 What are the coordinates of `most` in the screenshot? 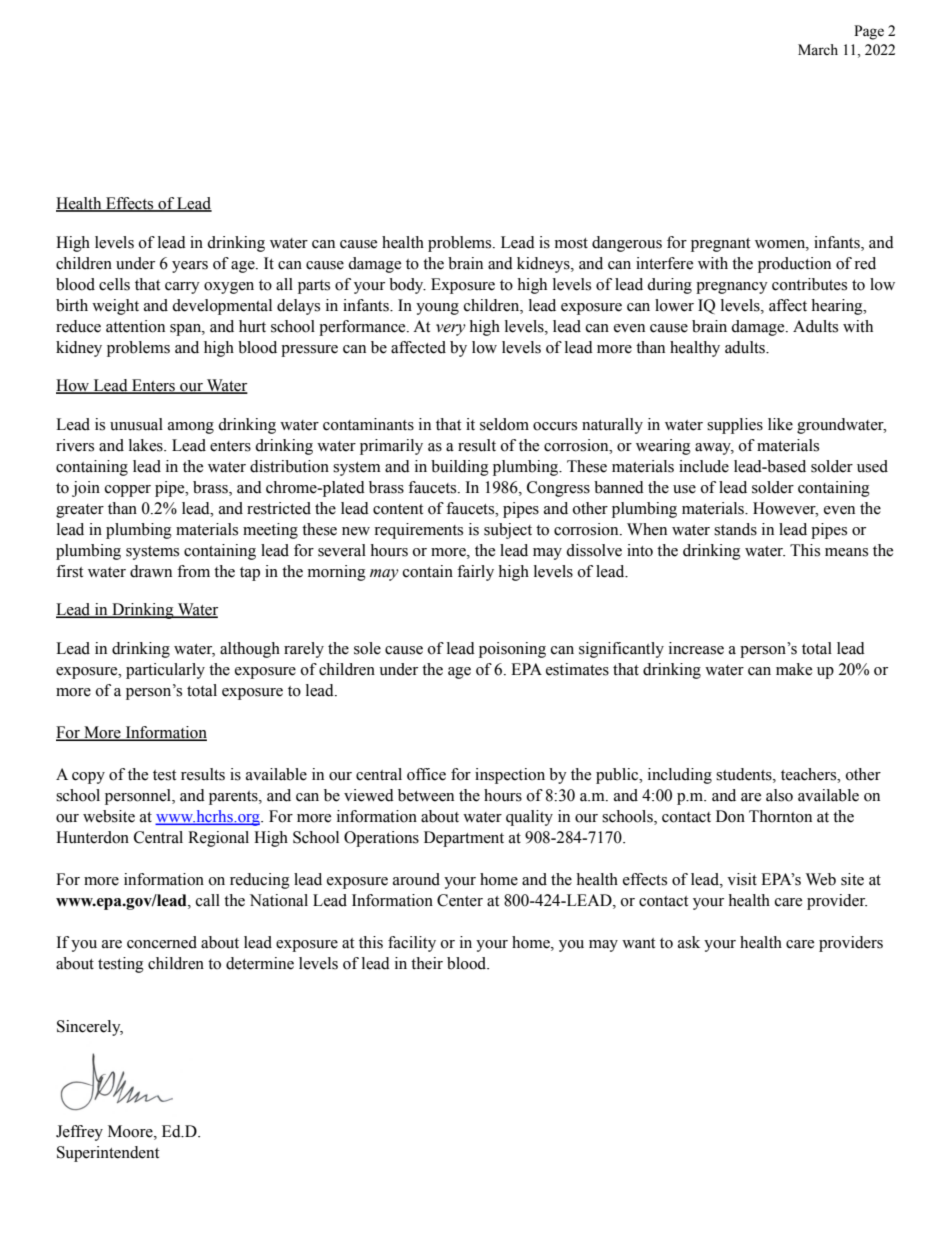 It's located at (571, 243).
